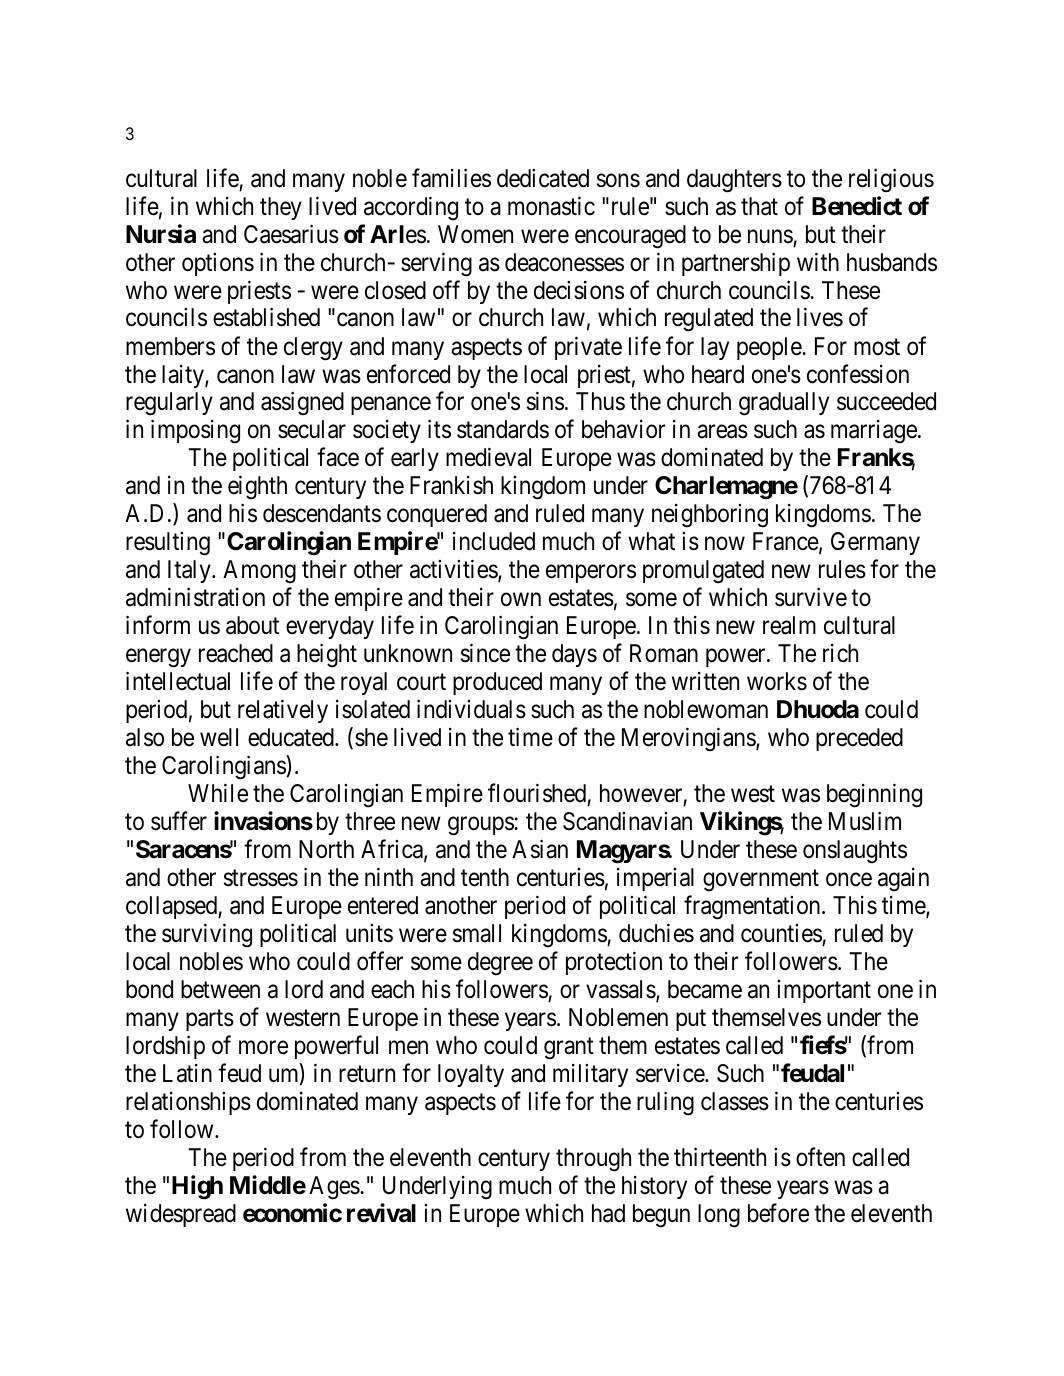 The height and width of the screenshot is (1376, 1064). What do you see at coordinates (811, 597) in the screenshot?
I see `survive` at bounding box center [811, 597].
